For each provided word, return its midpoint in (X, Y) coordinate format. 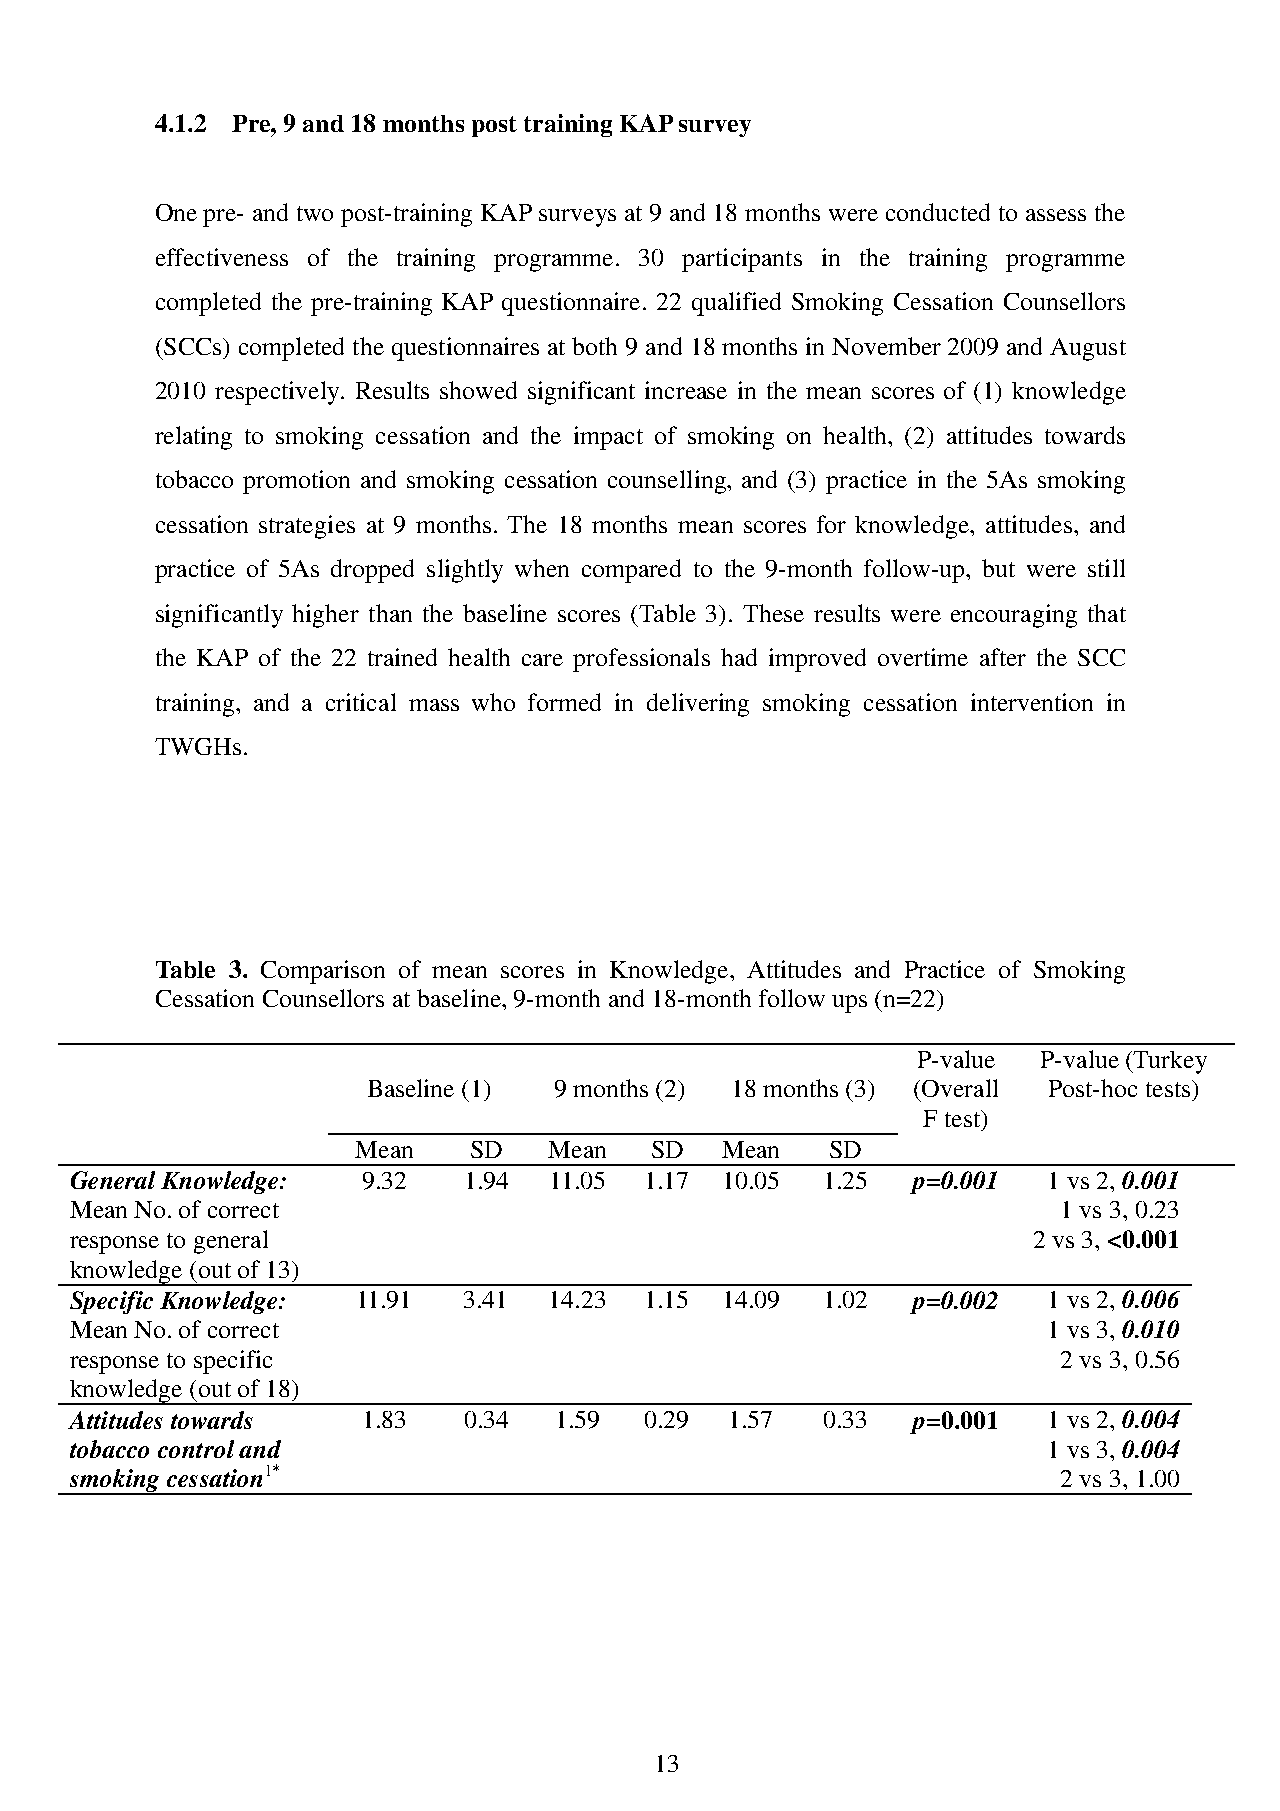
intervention (1032, 702)
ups (849, 1004)
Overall (960, 1088)
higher (325, 616)
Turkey (1169, 1062)
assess (1056, 215)
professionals (641, 660)
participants (742, 260)
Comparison (323, 972)
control (196, 1449)
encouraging (1014, 616)
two (315, 213)
